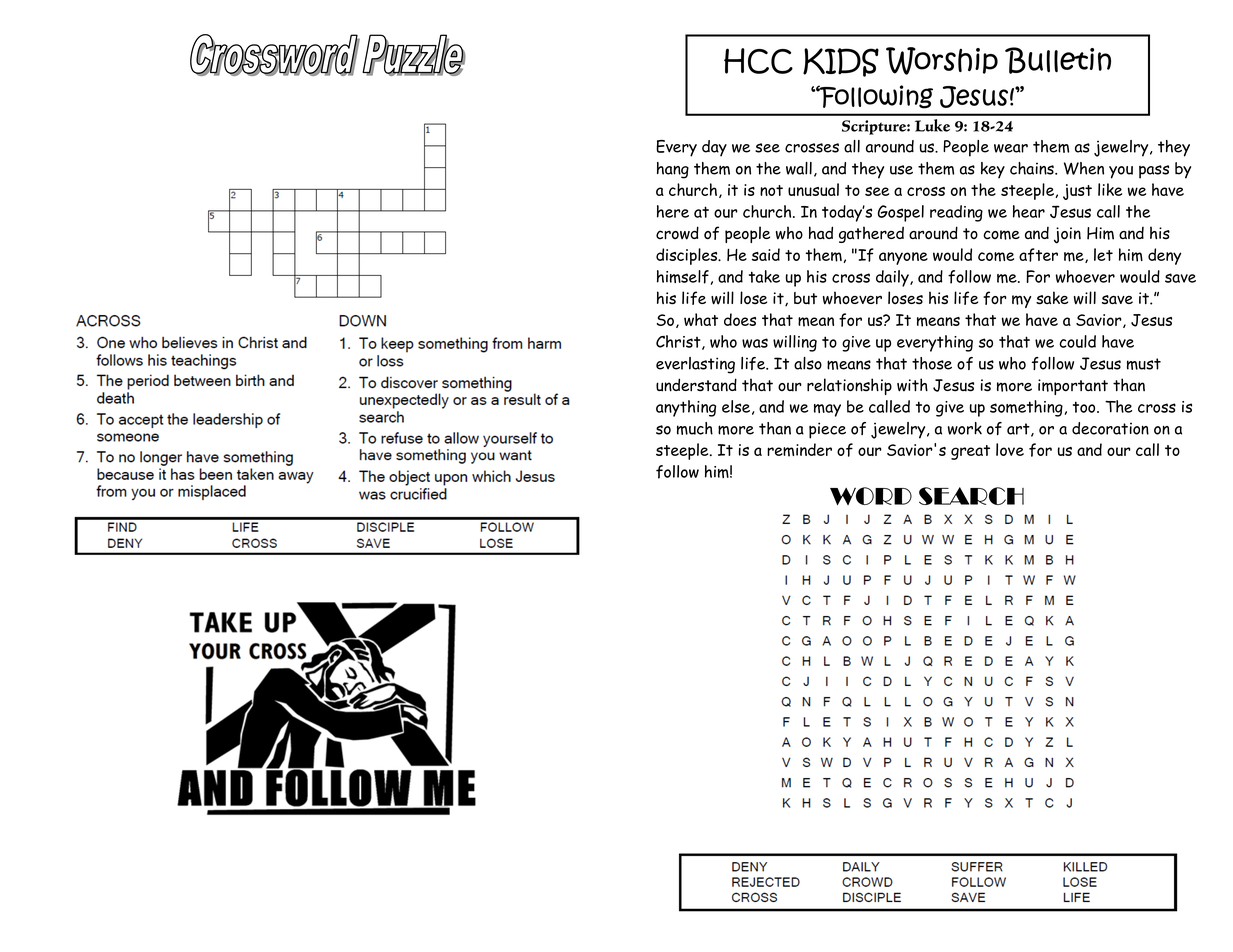 The height and width of the screenshot is (952, 1233). I want to click on take, so click(764, 276).
